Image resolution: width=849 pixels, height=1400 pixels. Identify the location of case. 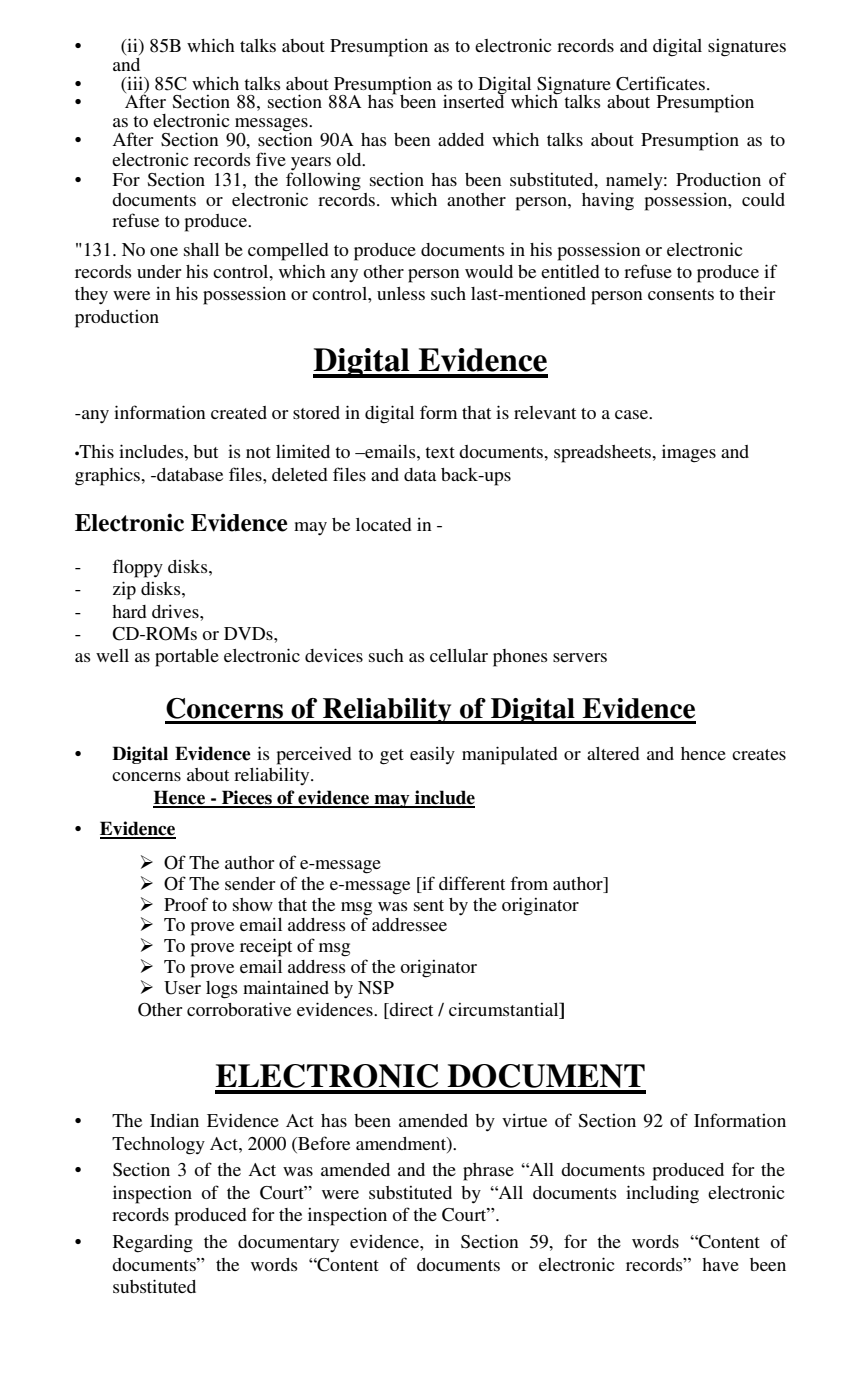
(632, 414).
